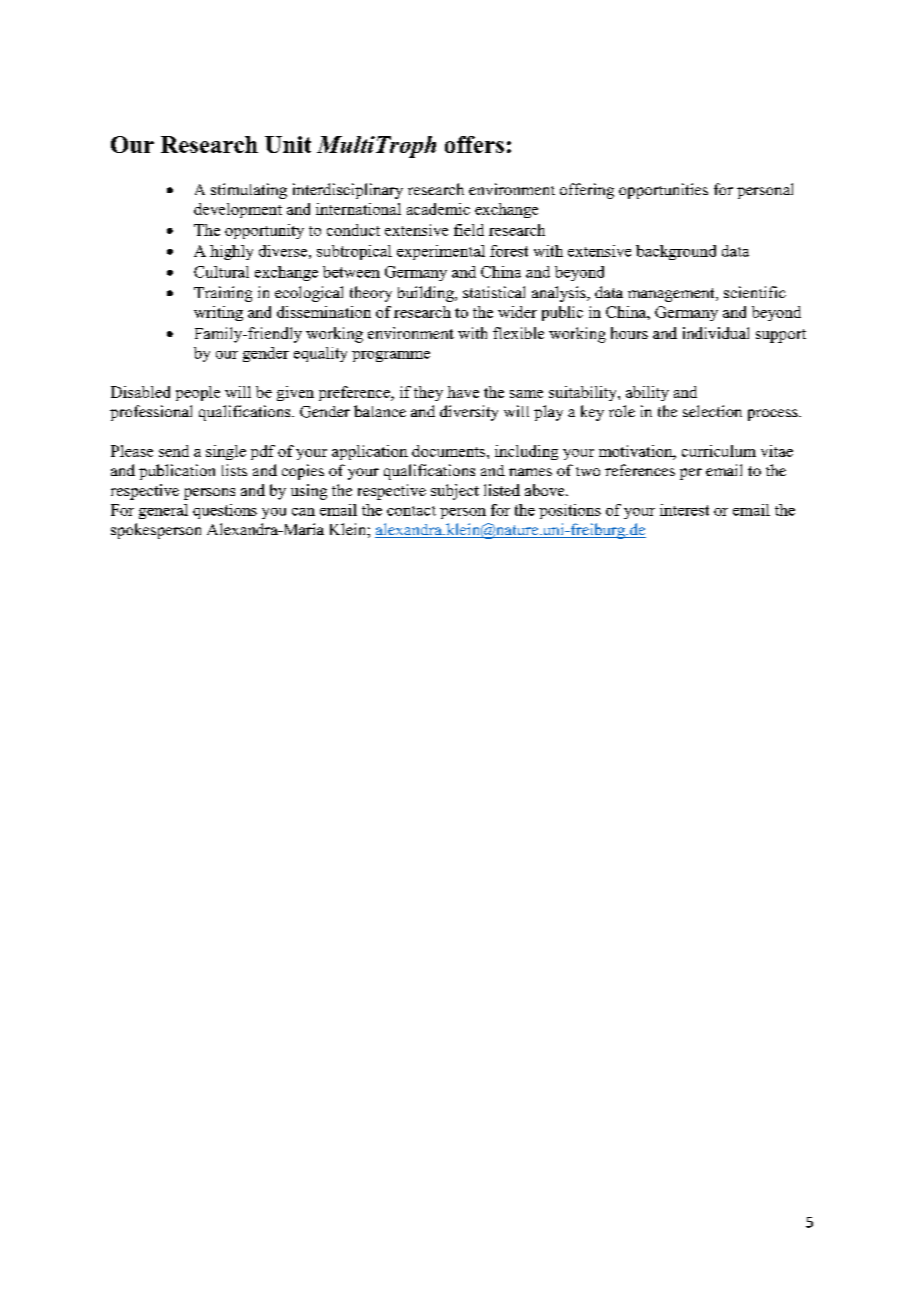 This screenshot has height=1308, width=924. Describe the element at coordinates (712, 411) in the screenshot. I see `selection` at that location.
